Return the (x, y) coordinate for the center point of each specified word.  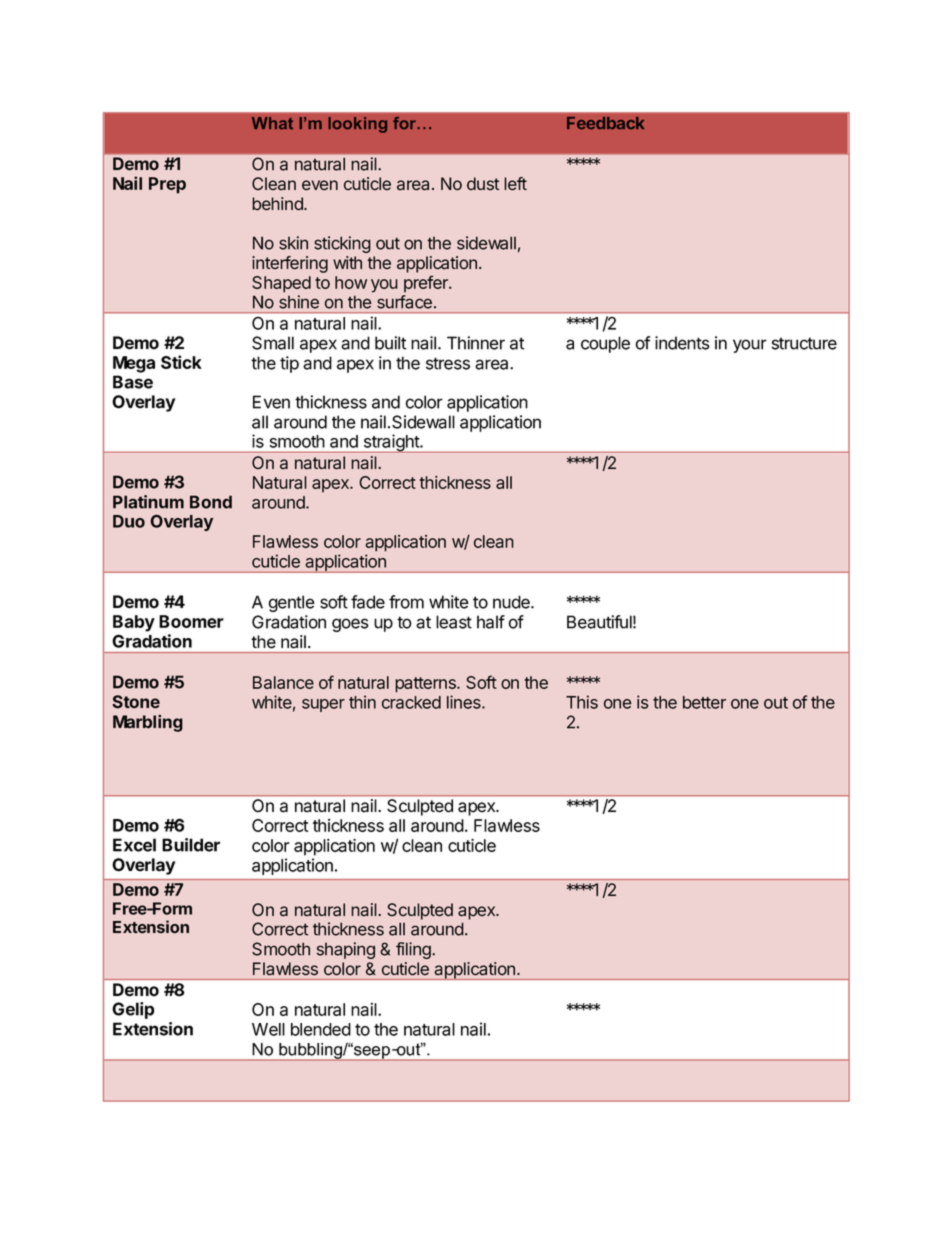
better (704, 702)
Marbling (148, 723)
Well (268, 1029)
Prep (167, 185)
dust (483, 184)
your (750, 346)
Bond (211, 502)
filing (414, 950)
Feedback (606, 123)
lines (465, 702)
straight (391, 443)
